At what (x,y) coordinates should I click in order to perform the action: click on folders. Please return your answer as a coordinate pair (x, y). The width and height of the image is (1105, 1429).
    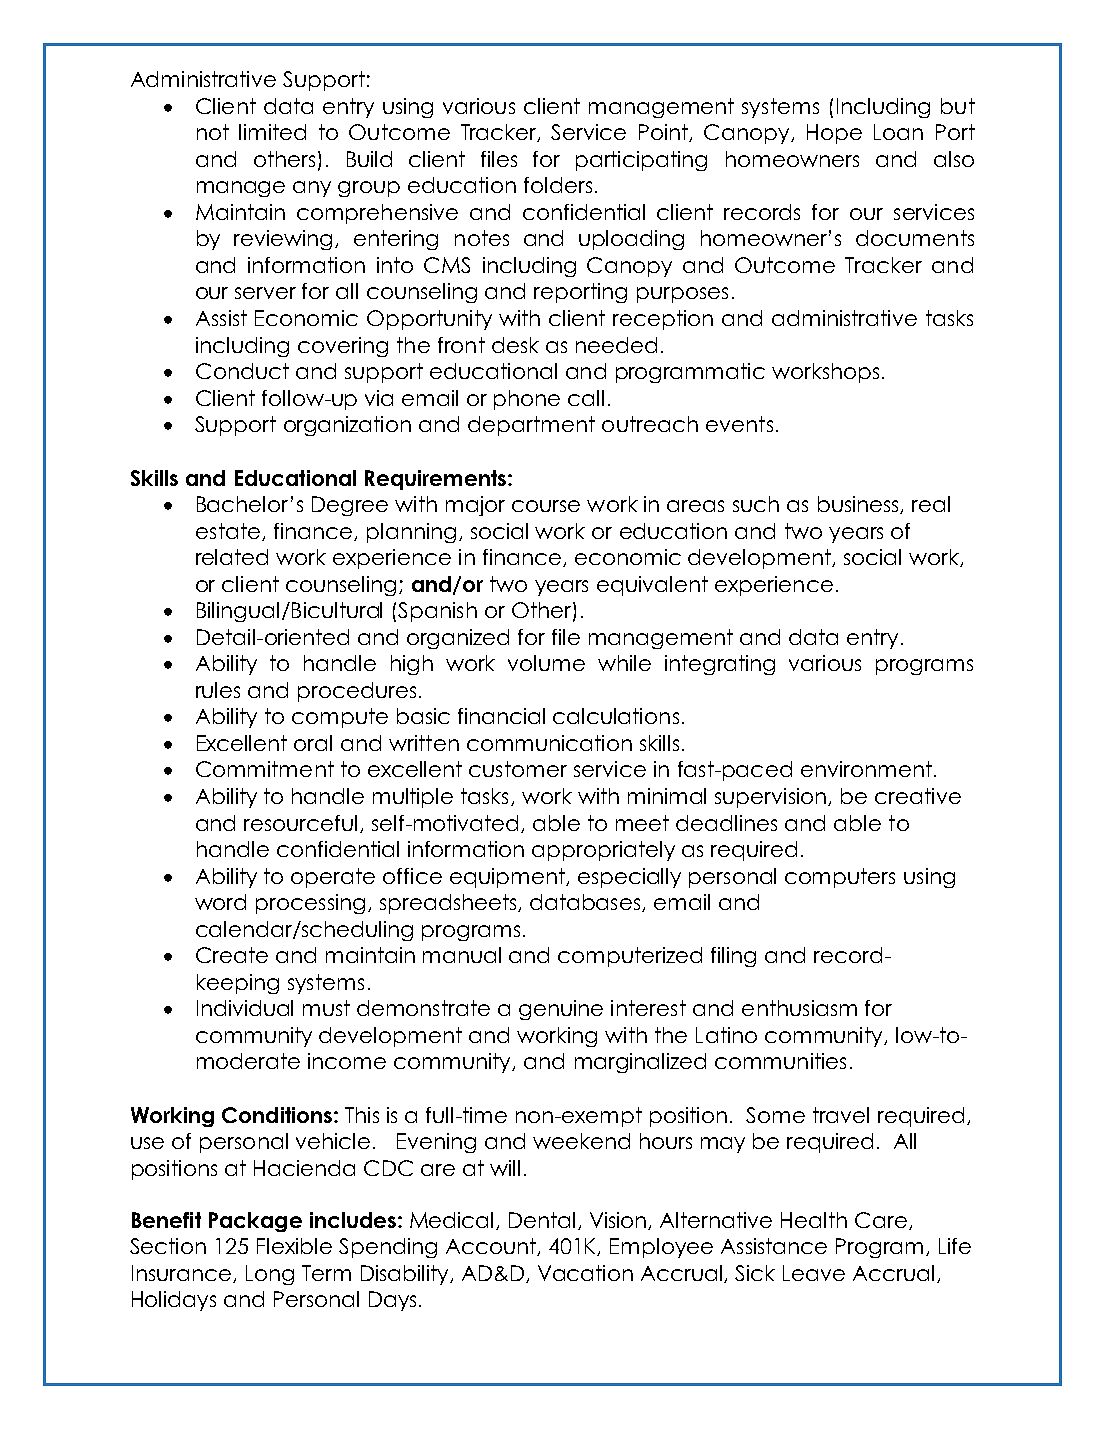
    Looking at the image, I should click on (558, 185).
